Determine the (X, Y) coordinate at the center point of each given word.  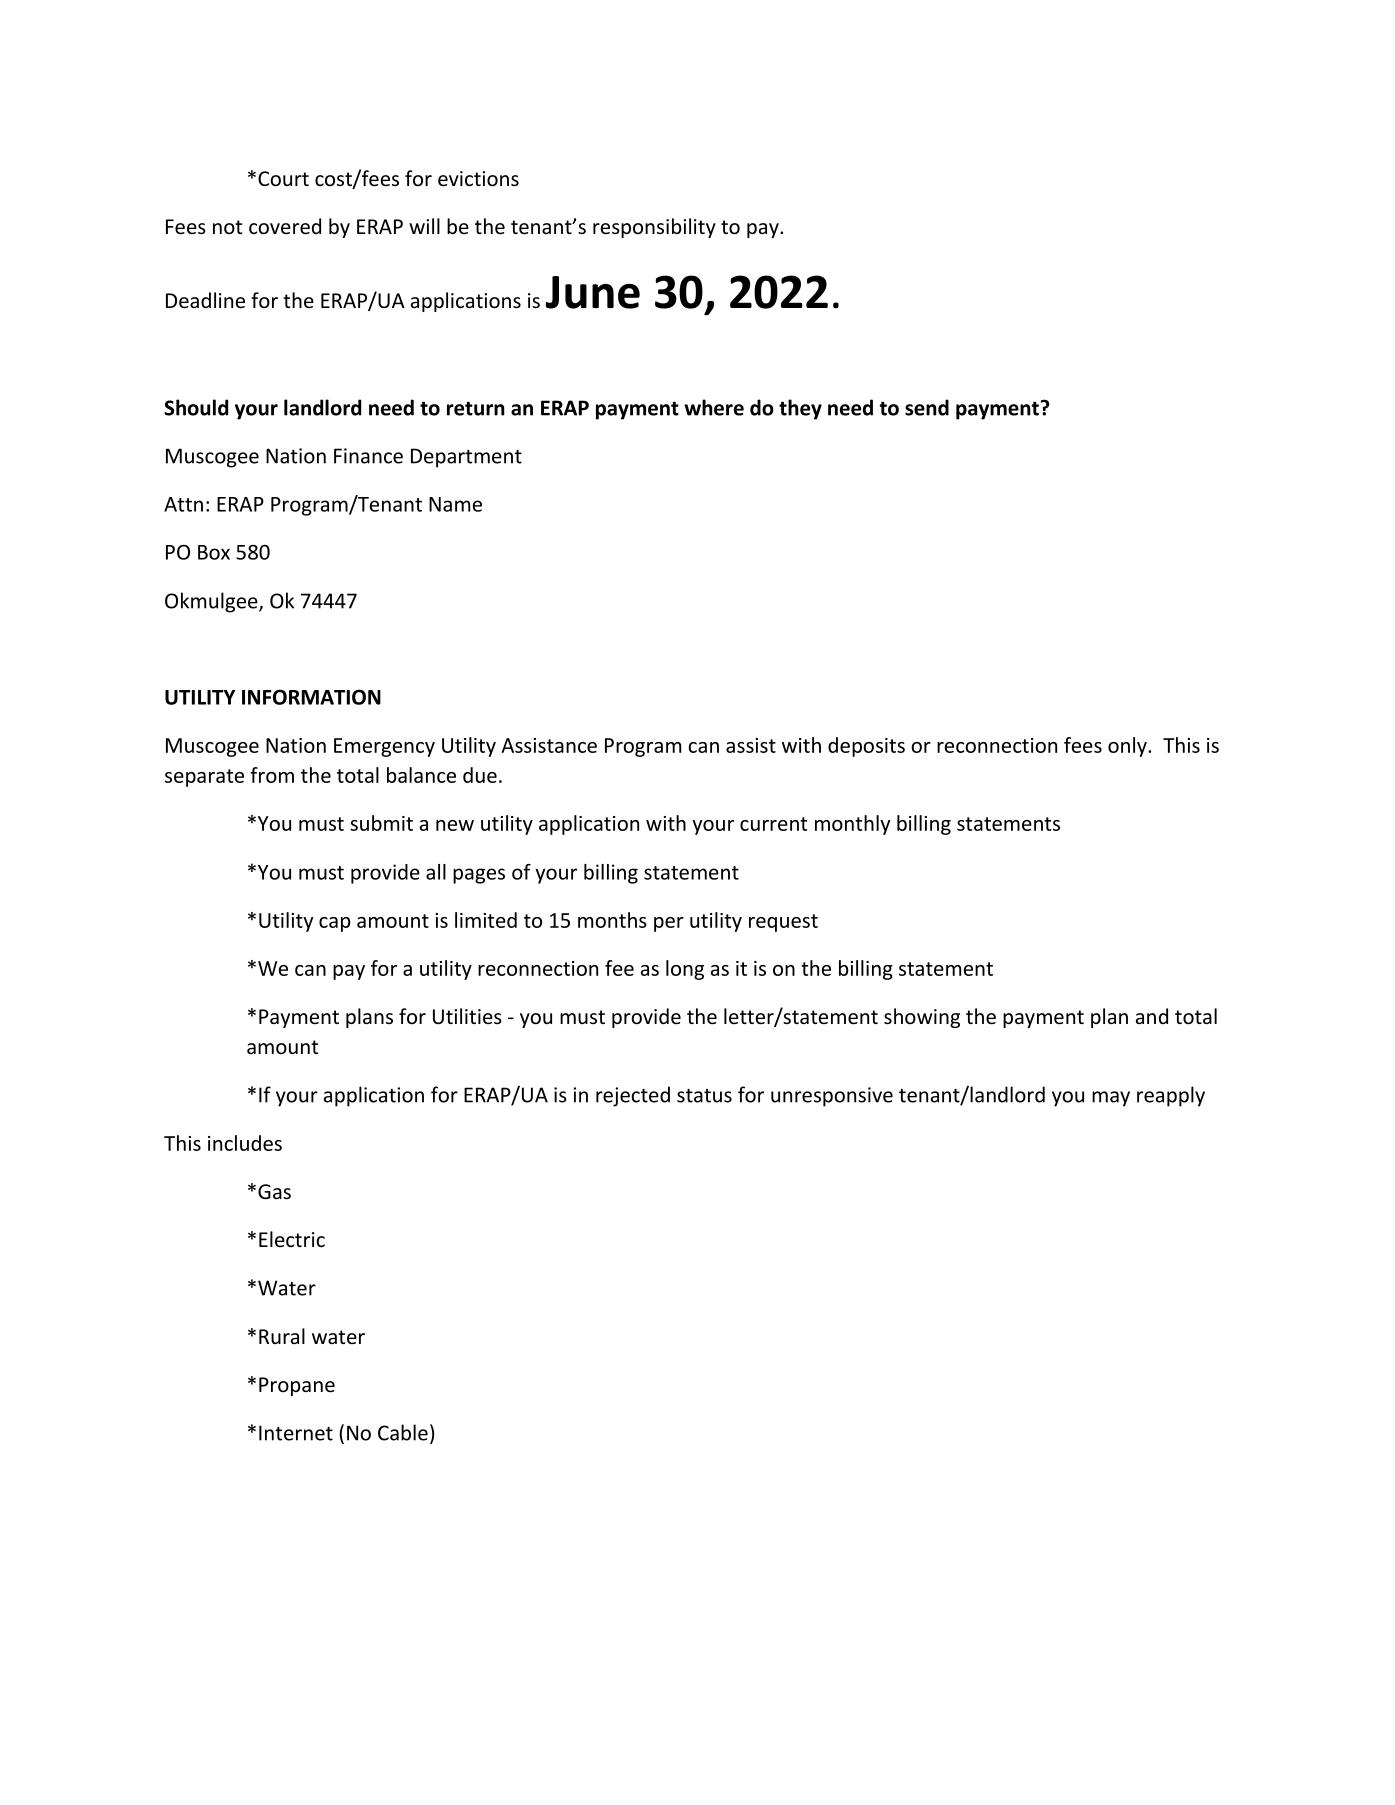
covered (285, 226)
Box (214, 552)
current (773, 824)
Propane (297, 1386)
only (1128, 747)
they (800, 409)
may (1111, 1099)
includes (245, 1143)
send (927, 407)
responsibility (654, 228)
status (704, 1096)
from (272, 775)
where (714, 407)
